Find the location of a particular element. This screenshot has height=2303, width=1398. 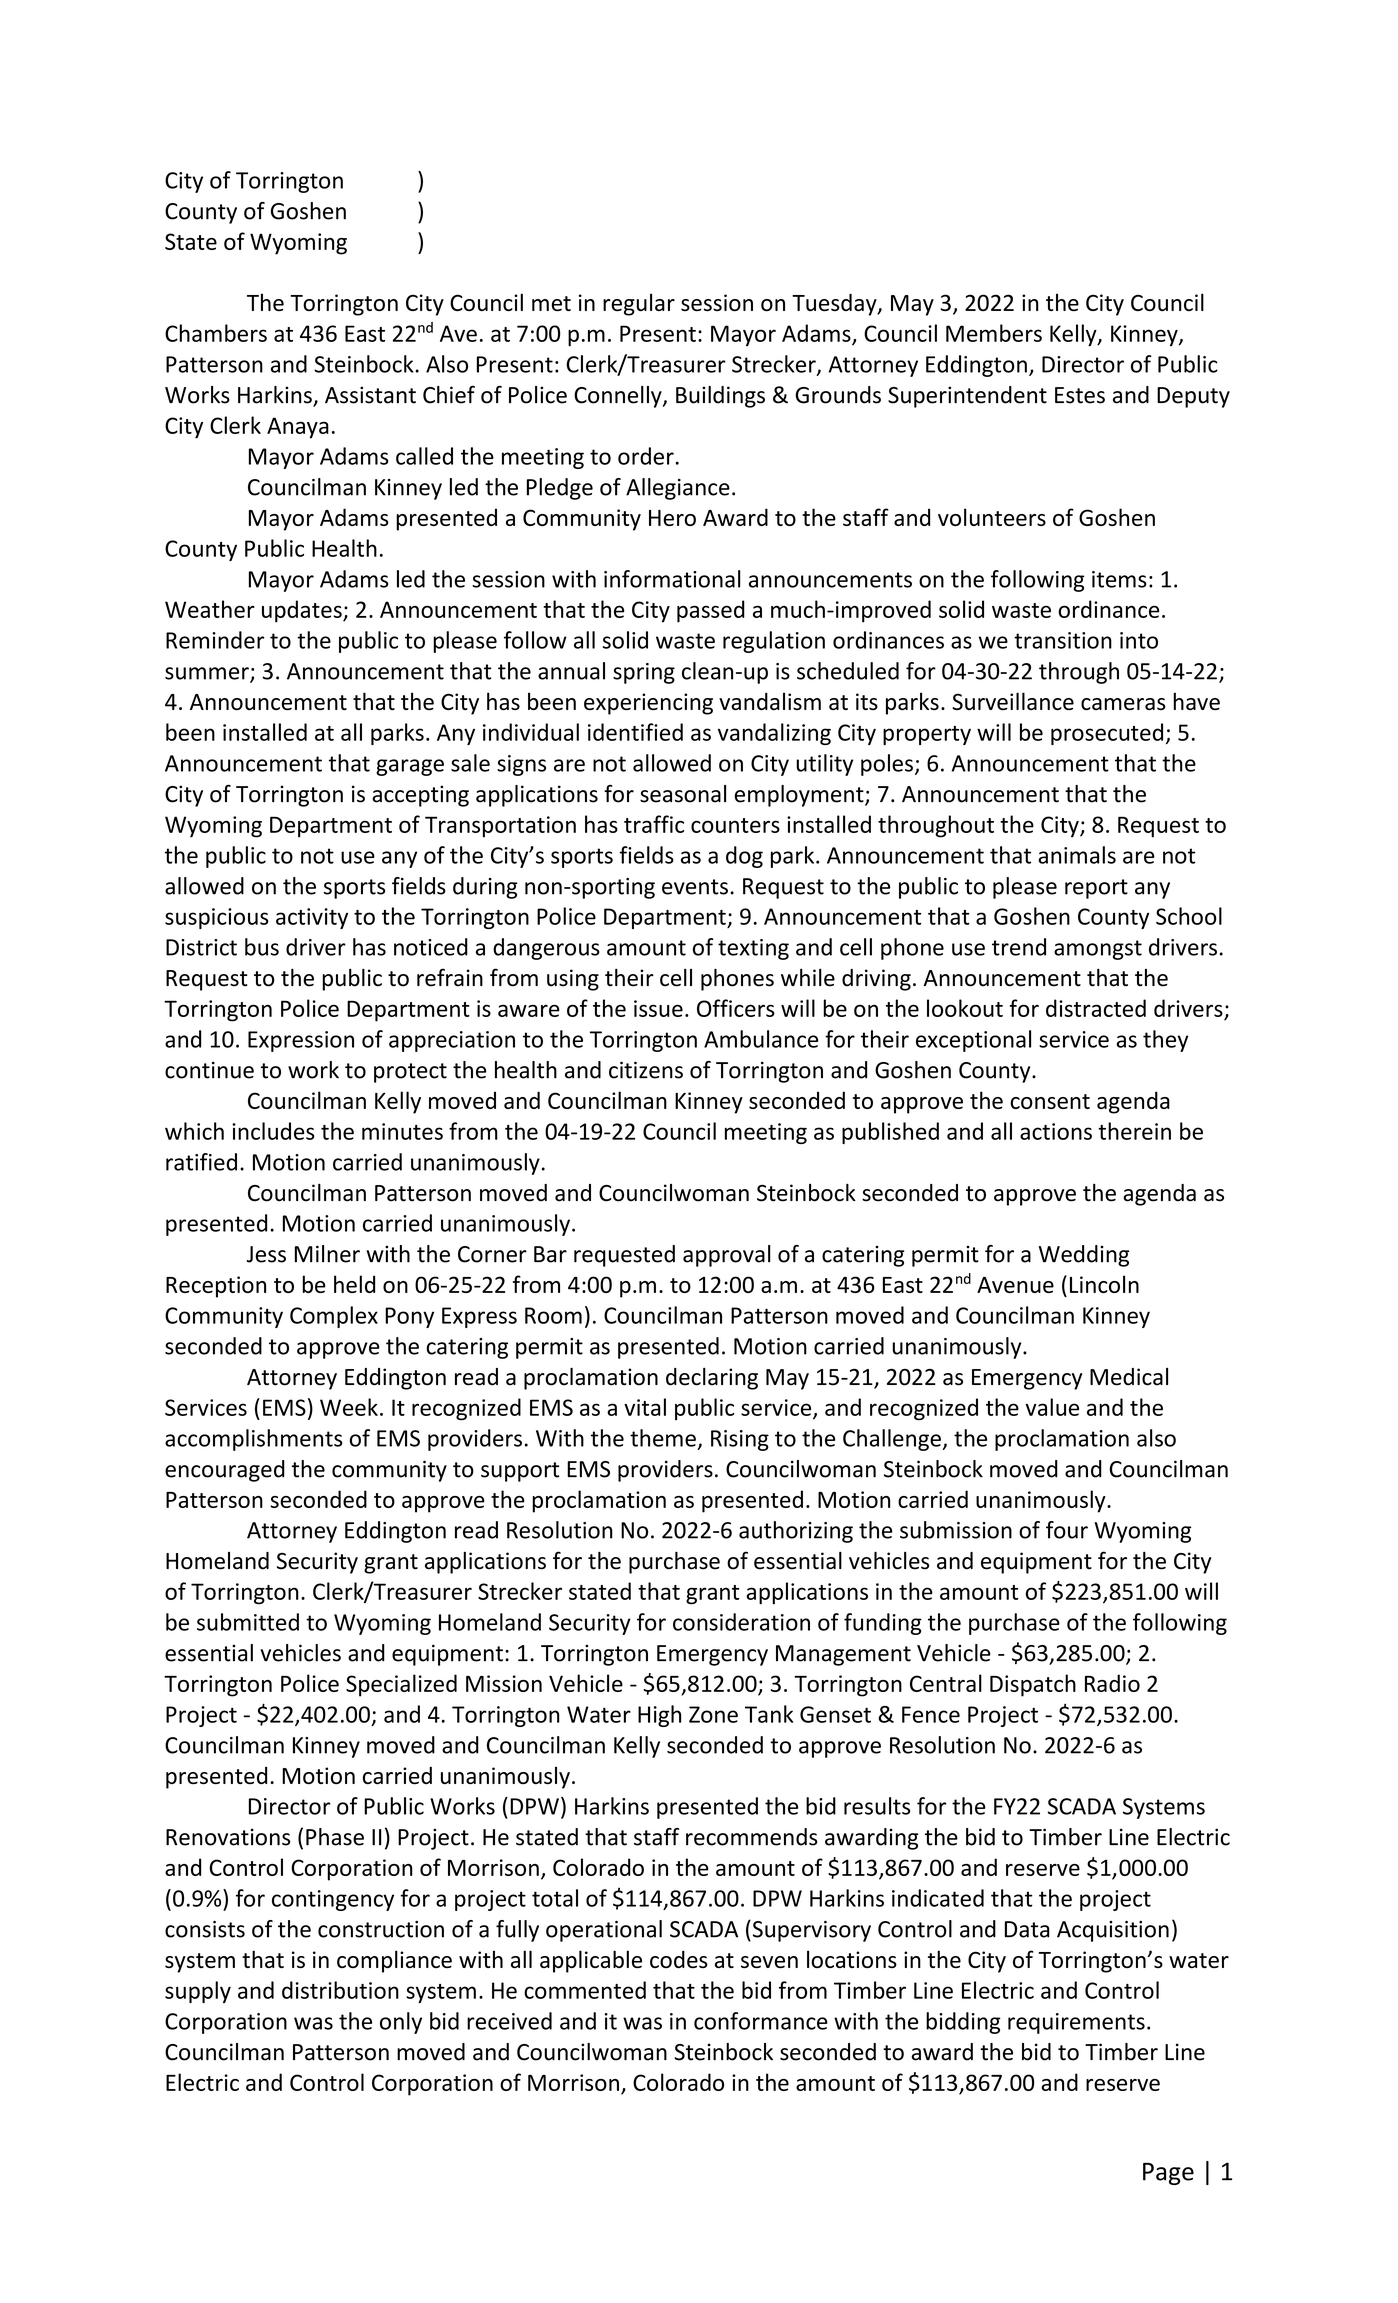

Milner is located at coordinates (327, 1254).
